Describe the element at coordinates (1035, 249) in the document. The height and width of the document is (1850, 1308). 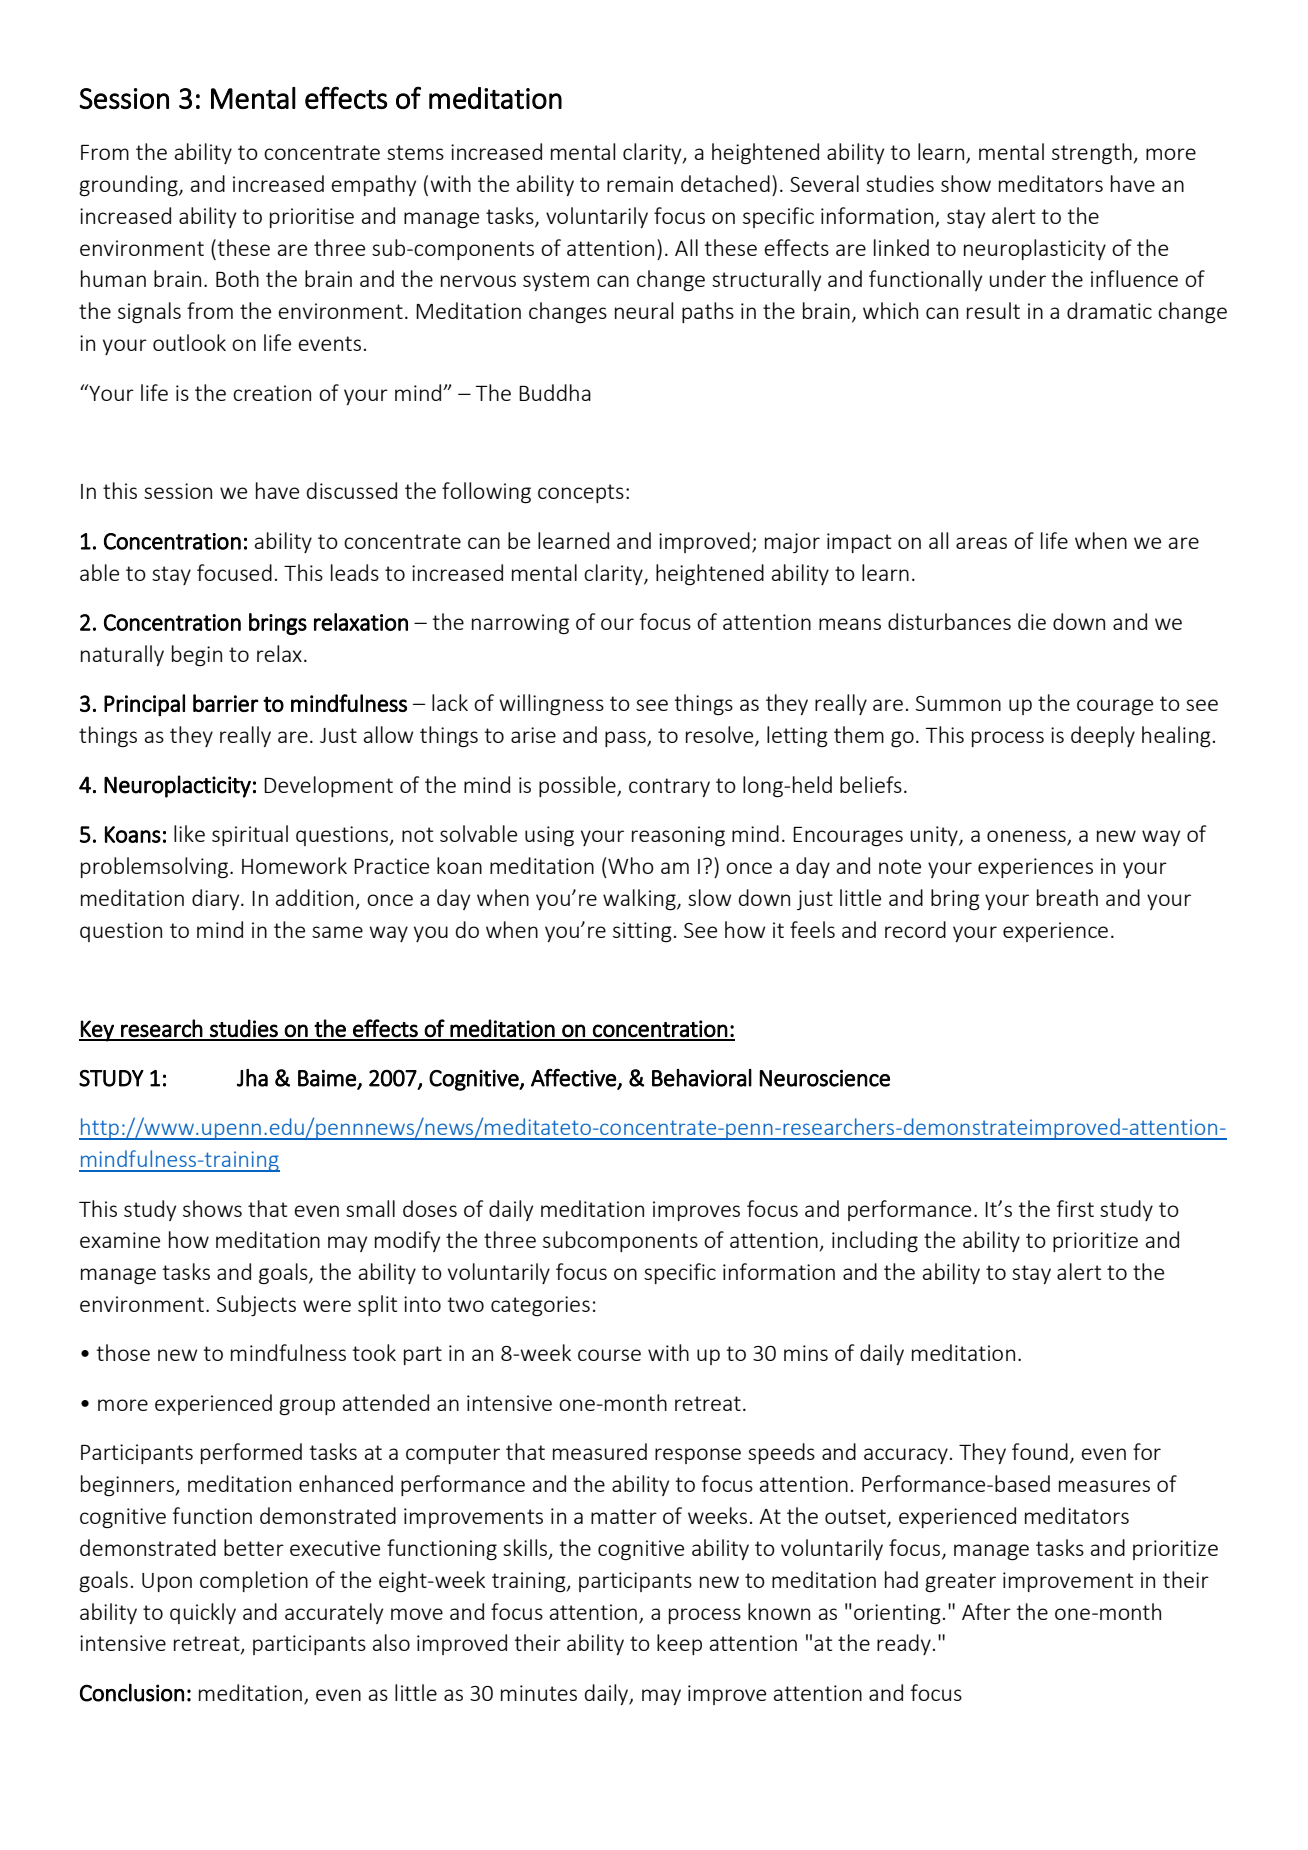
I see `neuroplasticity` at that location.
